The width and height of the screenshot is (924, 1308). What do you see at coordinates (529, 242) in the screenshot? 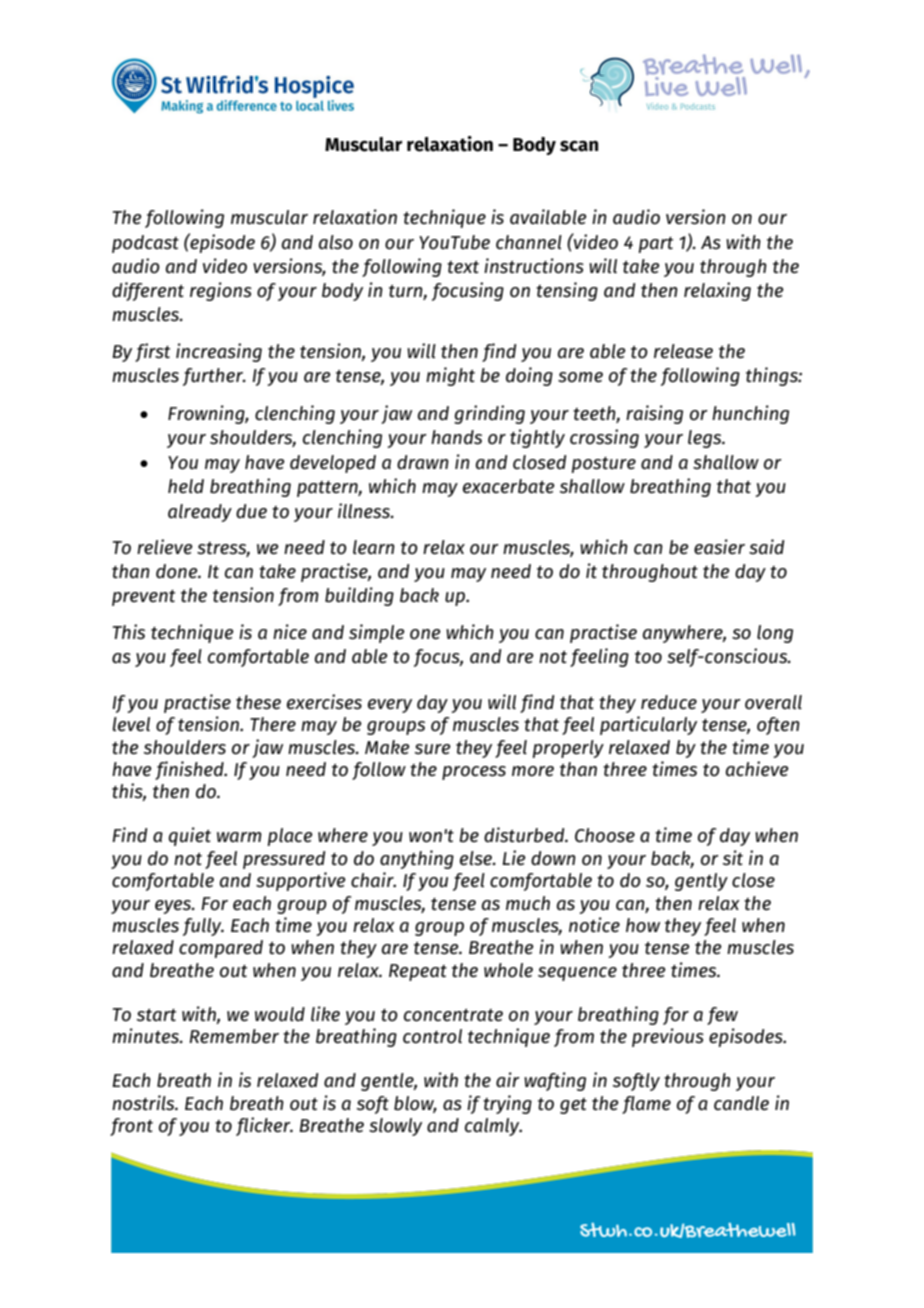
I see `channel` at bounding box center [529, 242].
